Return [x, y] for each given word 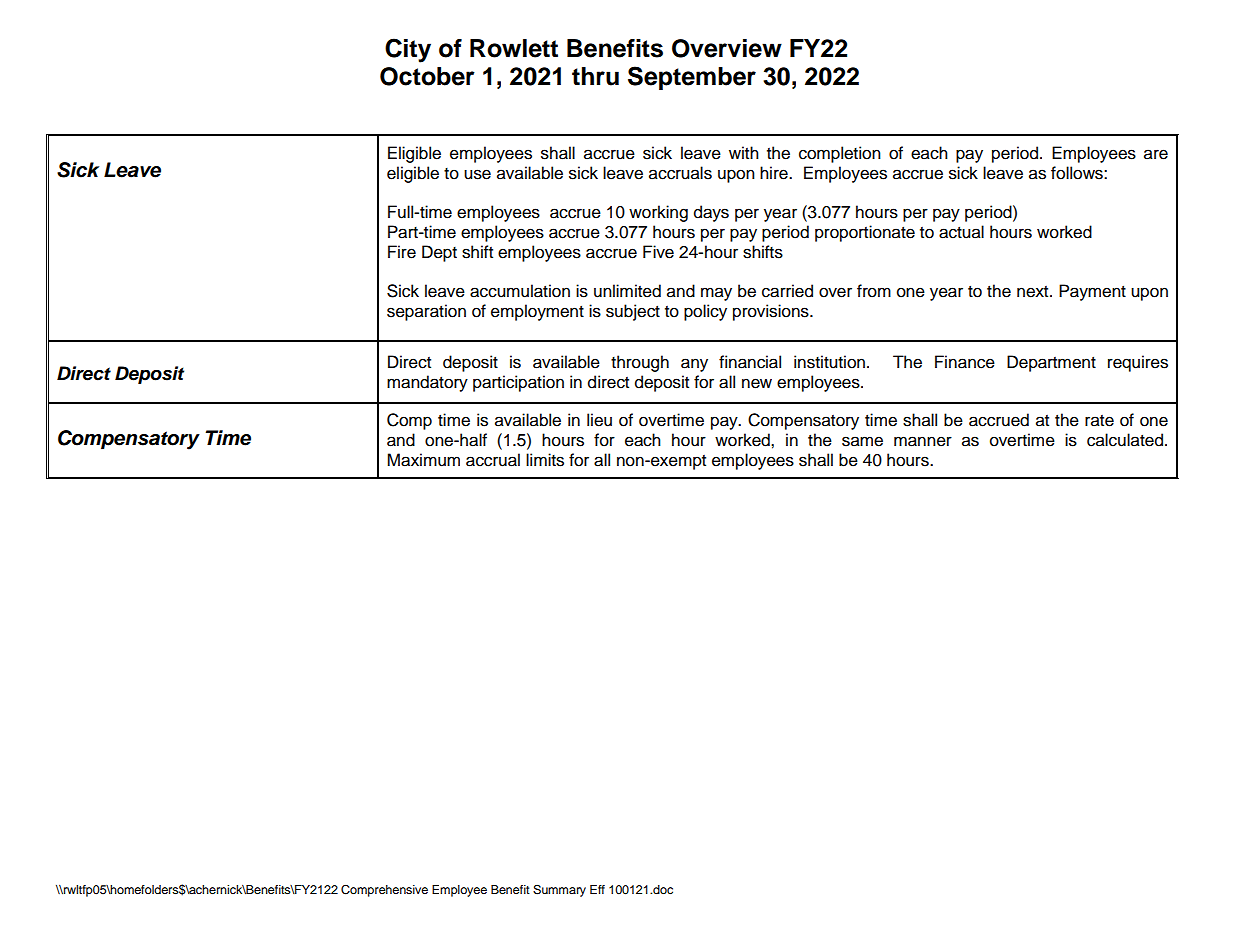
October [427, 76]
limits [545, 460]
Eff [597, 889]
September [692, 78]
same [862, 441]
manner [923, 441]
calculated [1125, 440]
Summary [559, 891]
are [1156, 154]
